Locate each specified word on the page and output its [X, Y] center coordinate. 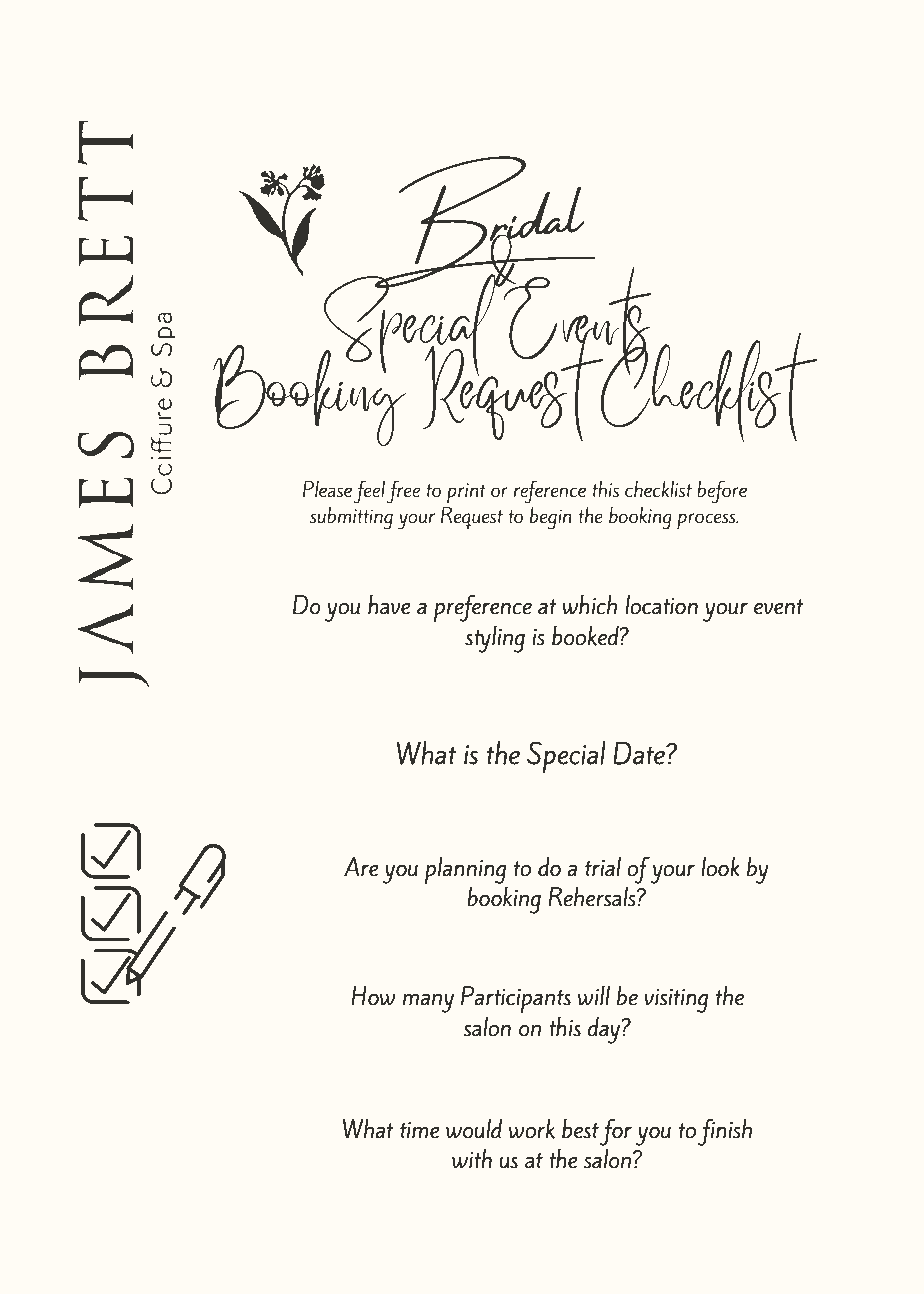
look [720, 867]
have [389, 604]
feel [369, 492]
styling [495, 639]
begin [551, 518]
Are [361, 867]
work [532, 1129]
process [707, 521]
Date [640, 753]
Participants [516, 999]
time [419, 1130]
